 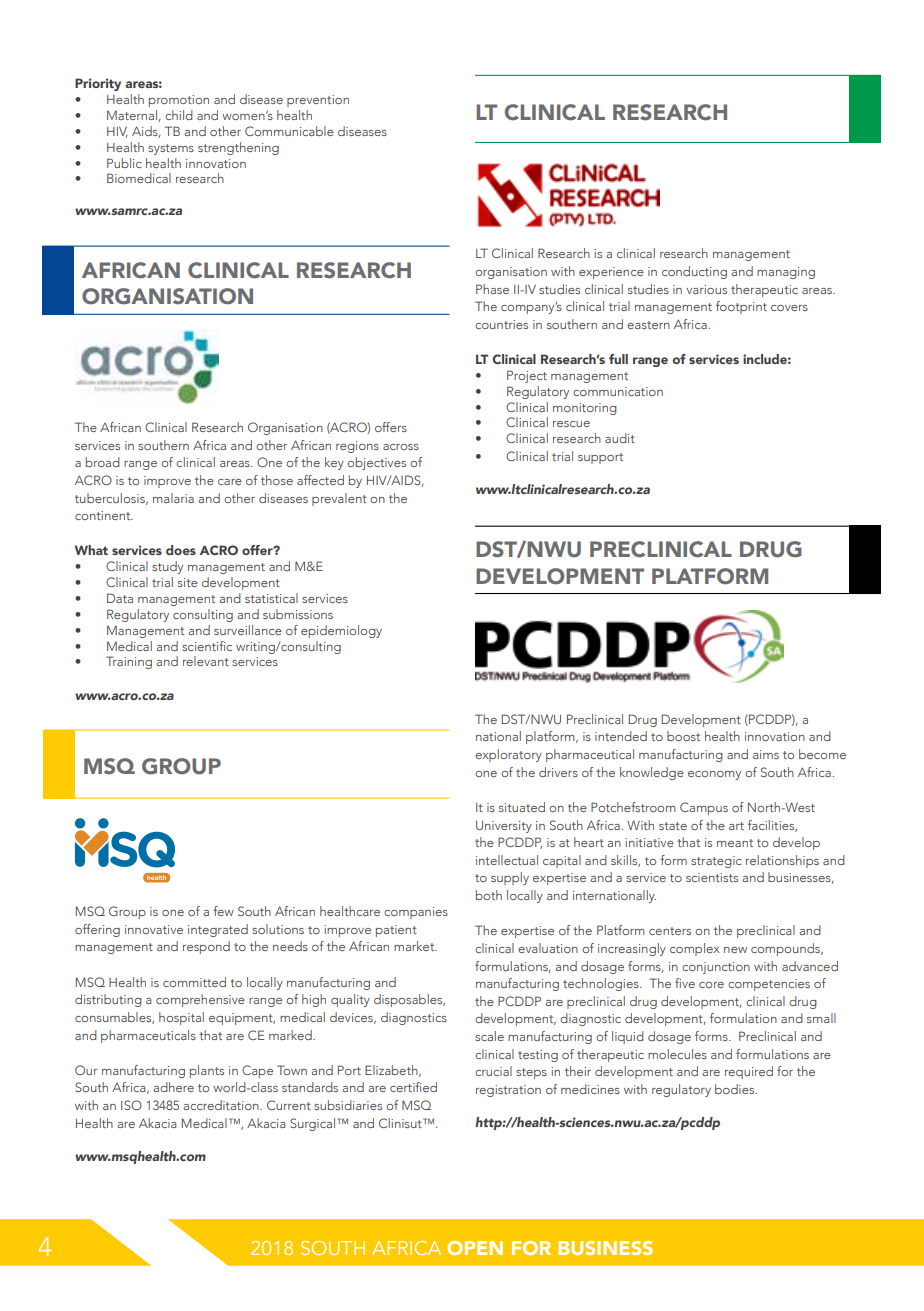 What do you see at coordinates (694, 272) in the screenshot?
I see `conducting` at bounding box center [694, 272].
